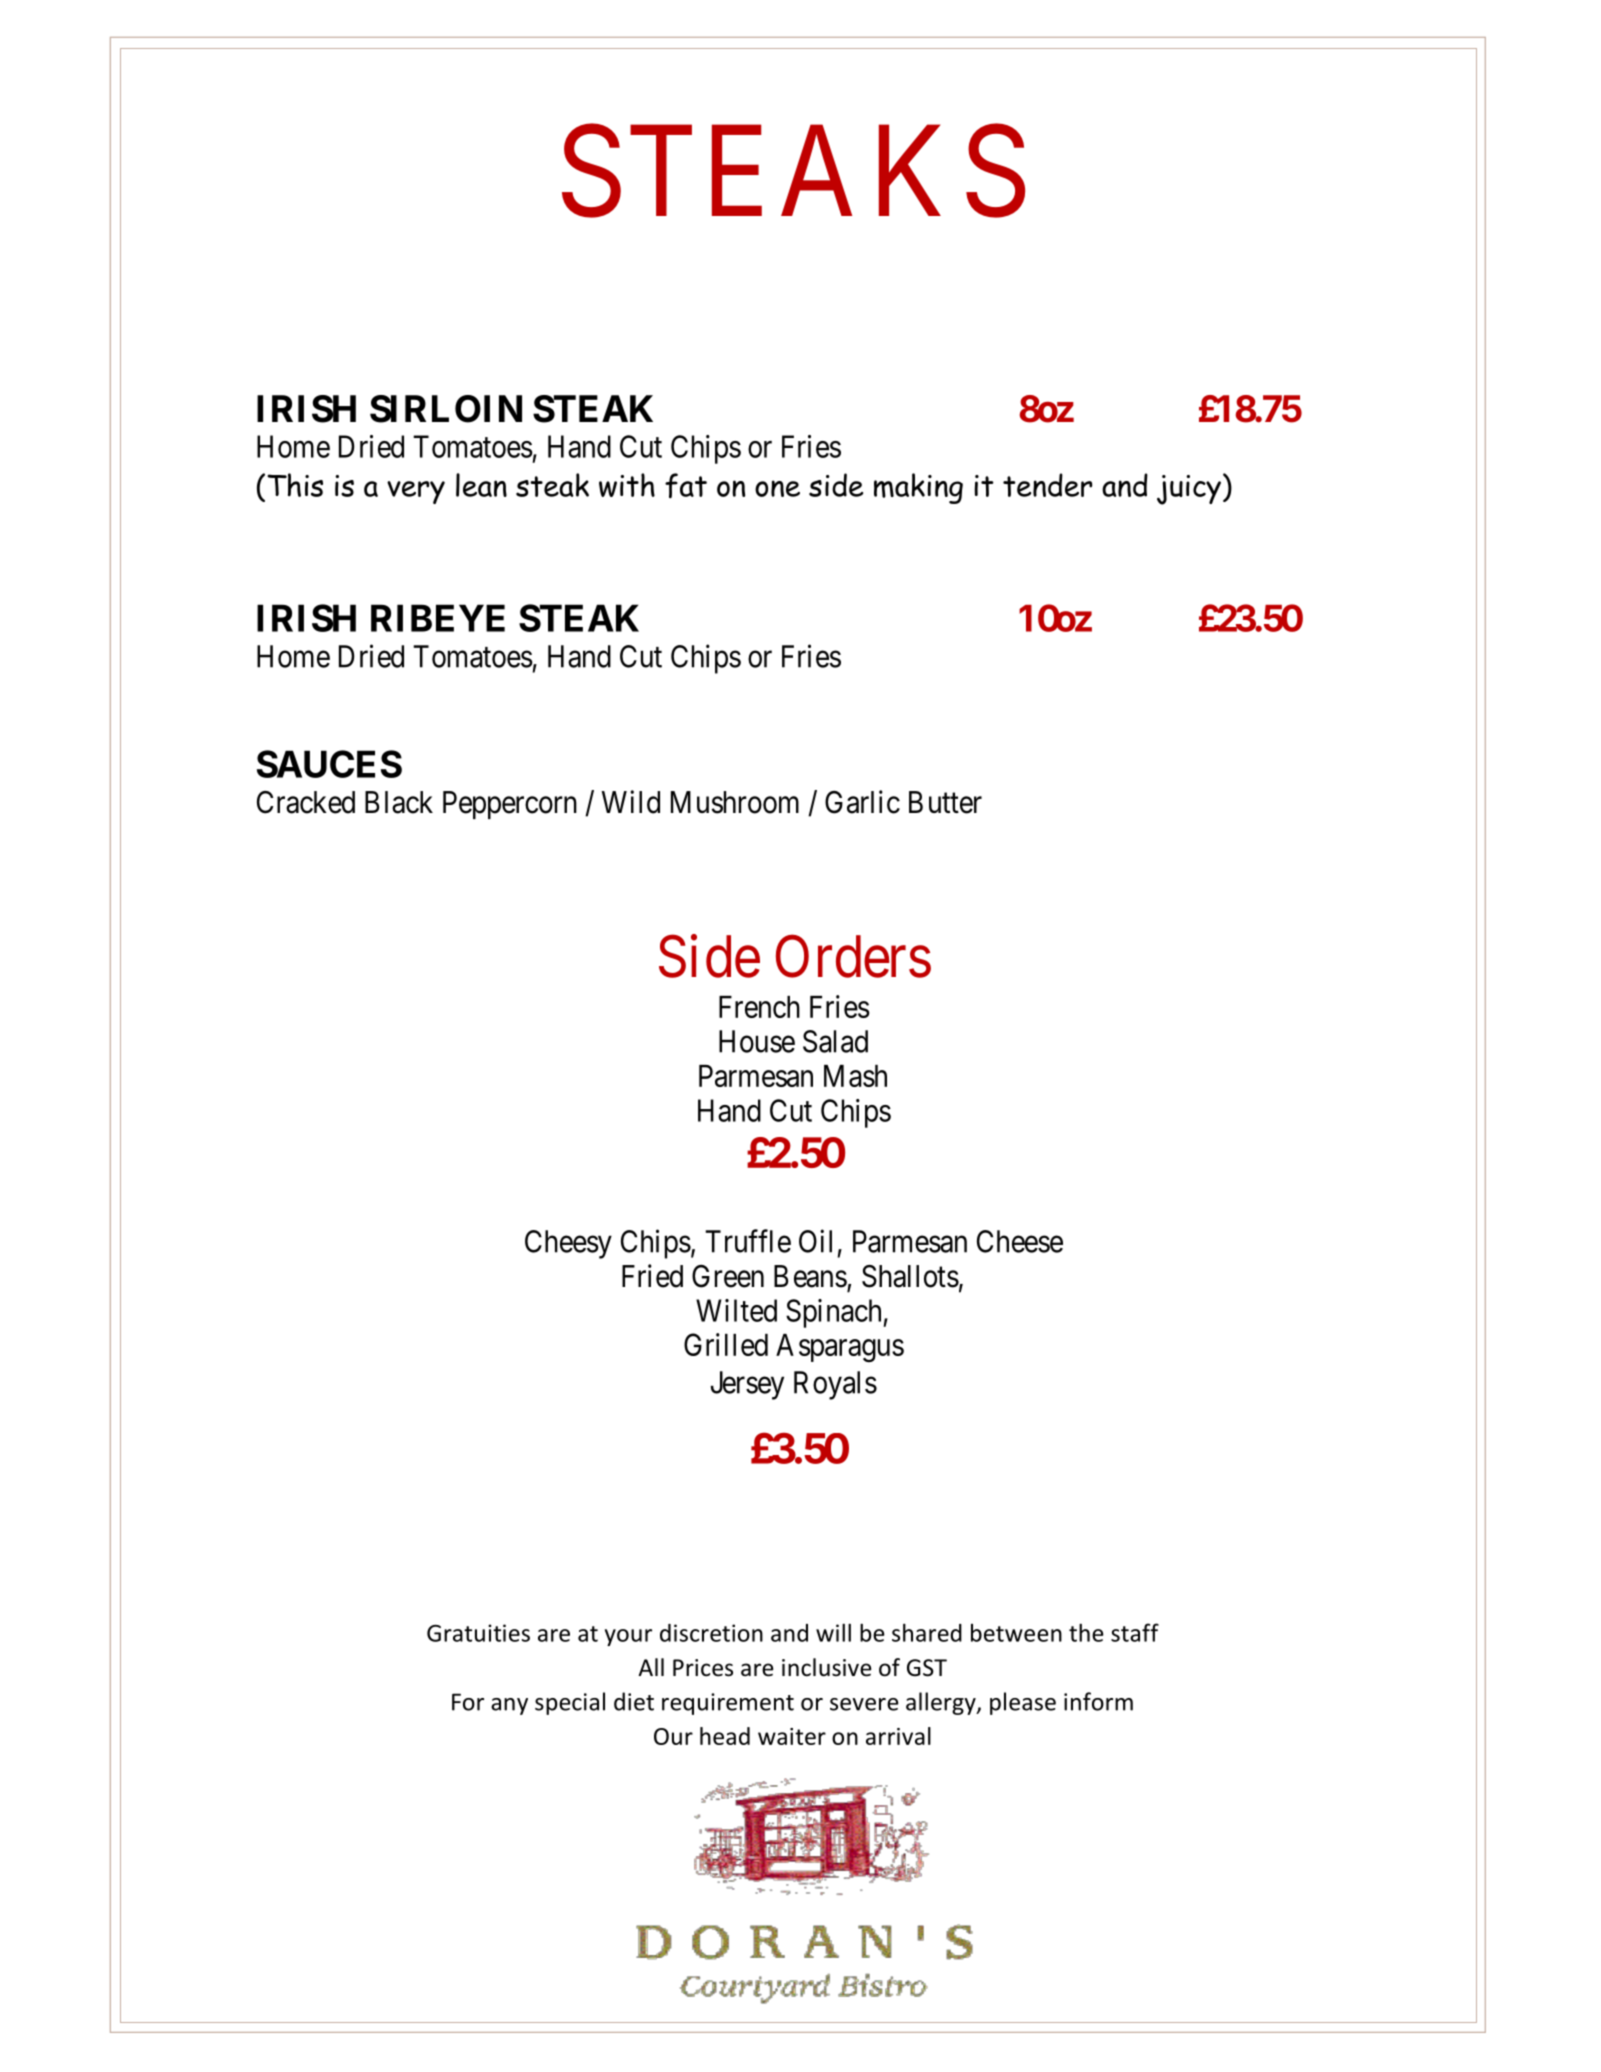 The image size is (1601, 2072). I want to click on Cheesy, so click(568, 1244).
